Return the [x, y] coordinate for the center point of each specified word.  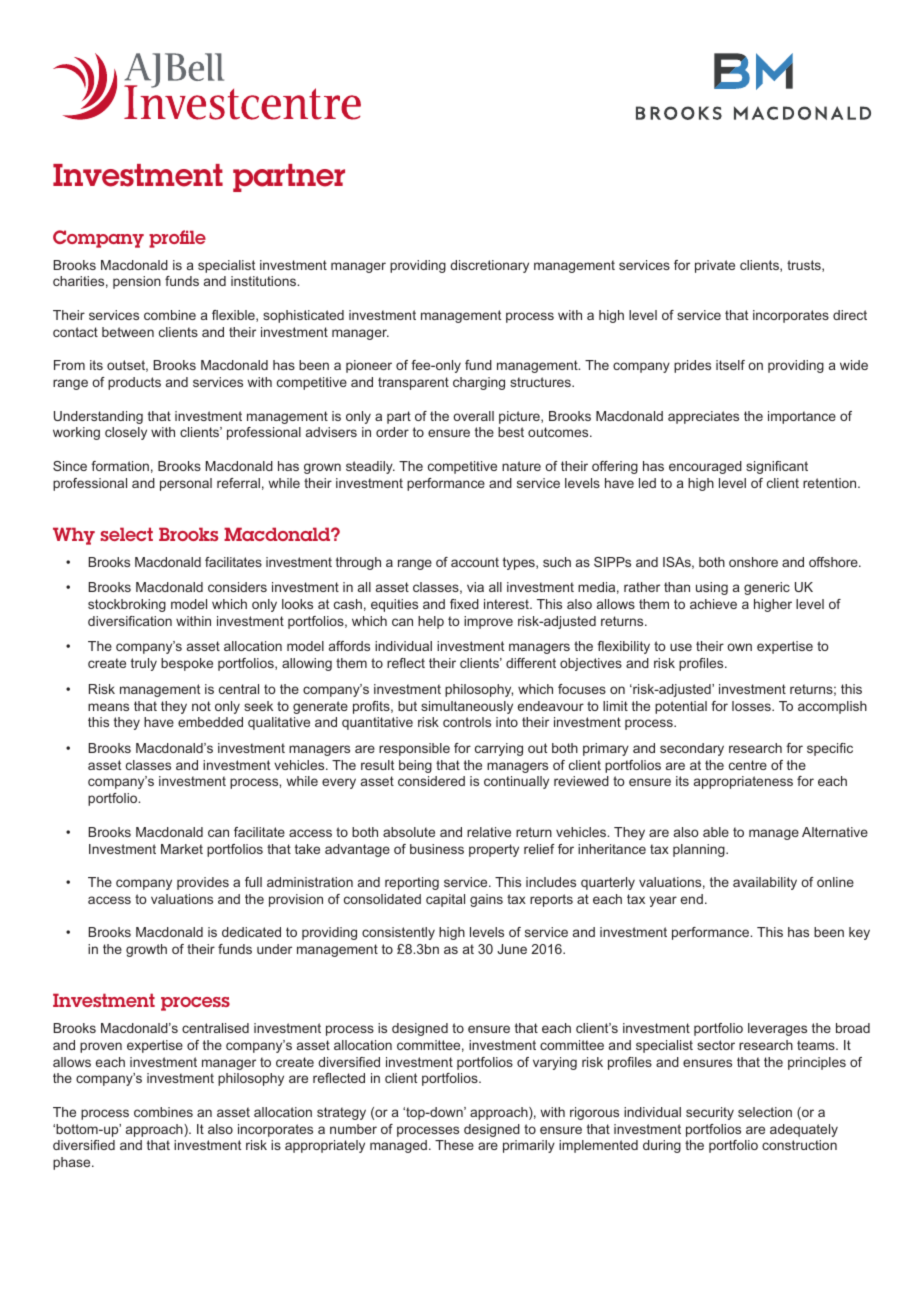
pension [137, 282]
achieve [713, 604]
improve [488, 622]
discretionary [489, 266]
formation [120, 466]
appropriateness [743, 782]
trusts [805, 266]
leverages [777, 1029]
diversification [130, 621]
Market [182, 849]
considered [431, 781]
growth [146, 950]
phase [73, 1163]
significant [777, 467]
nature [521, 466]
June [512, 949]
